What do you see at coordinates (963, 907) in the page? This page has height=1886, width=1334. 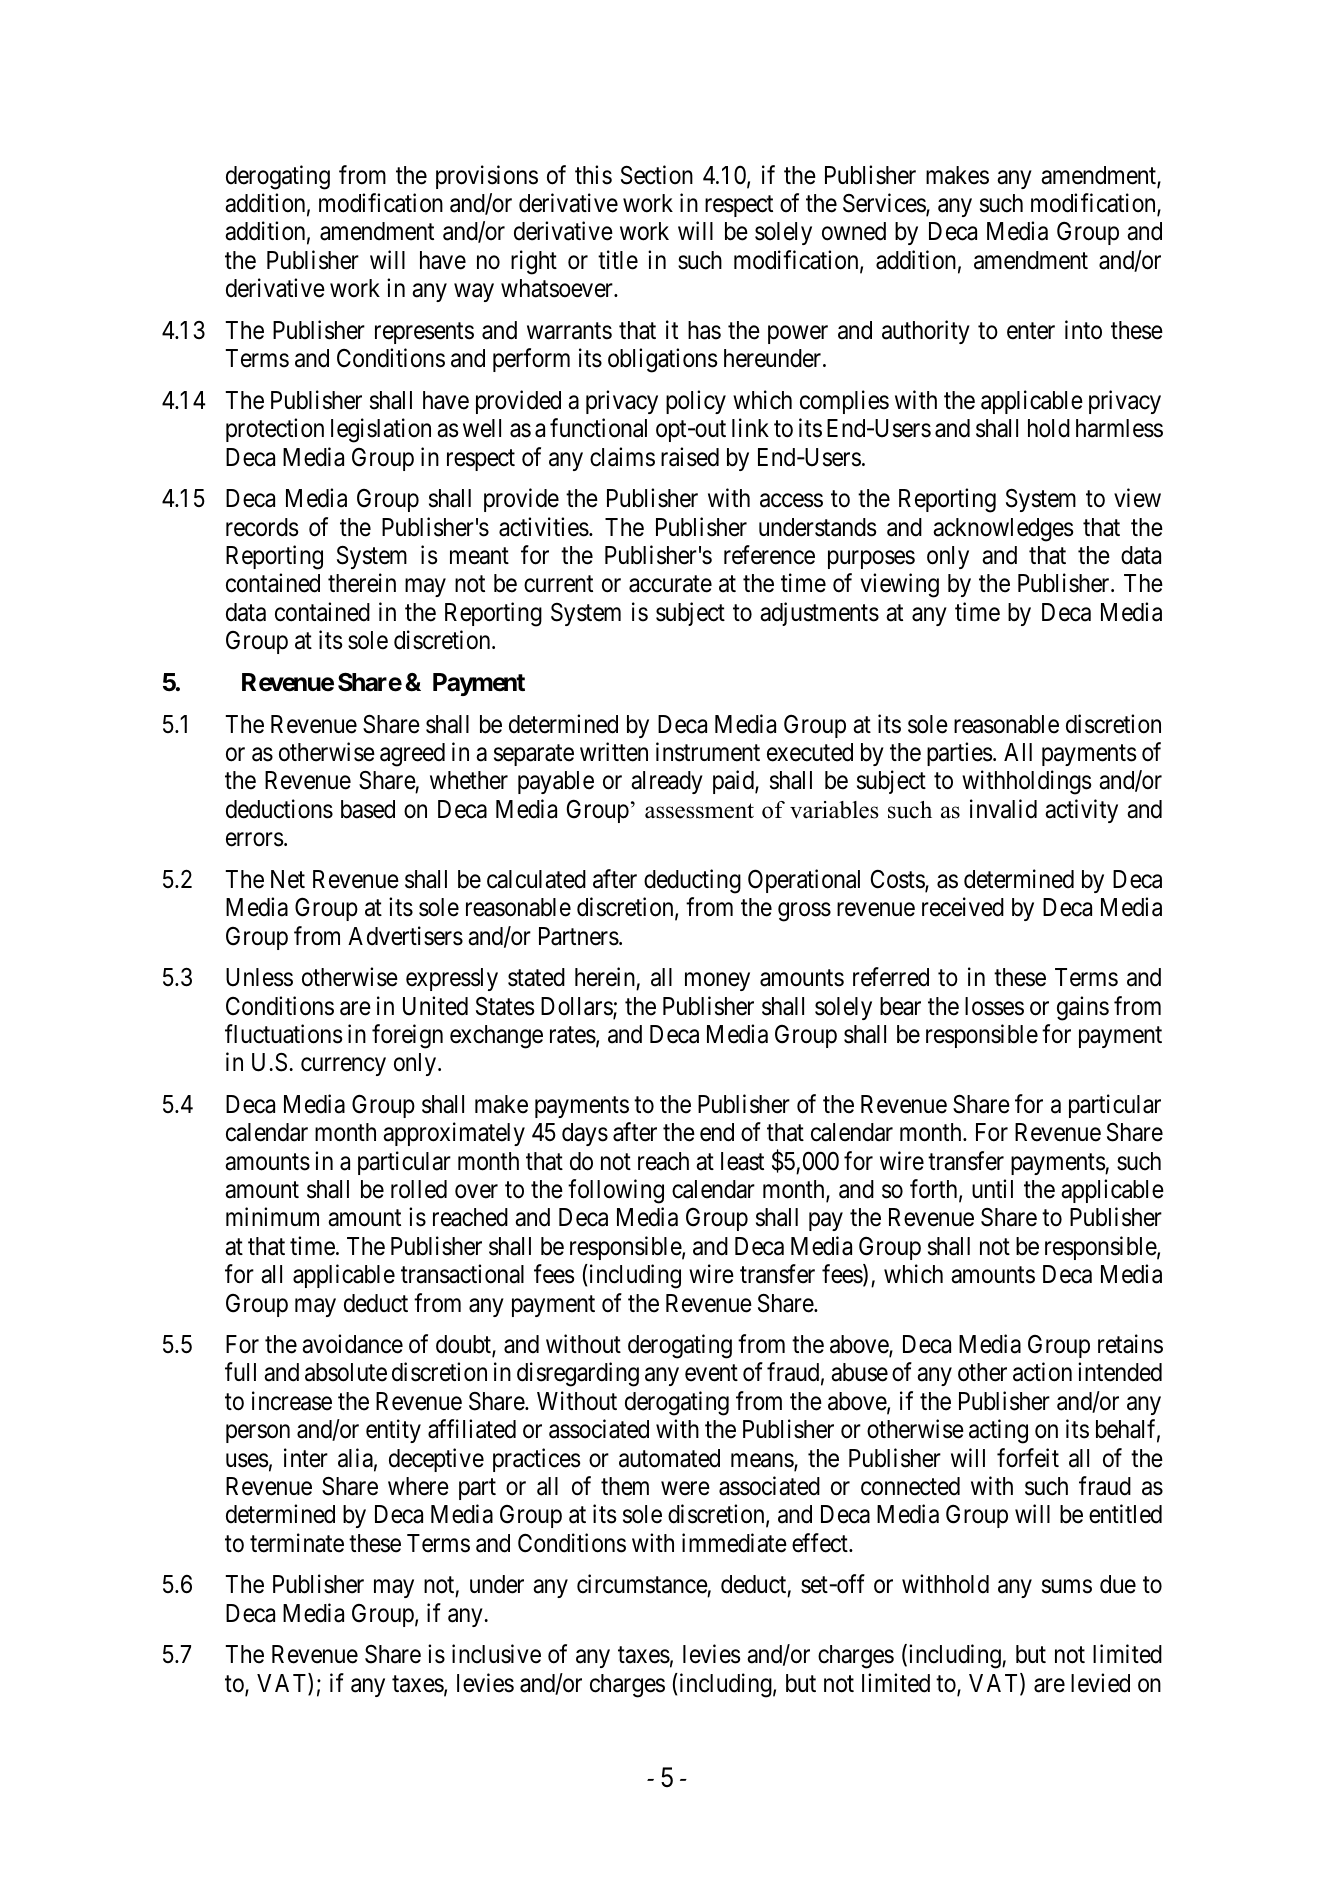 I see `received` at bounding box center [963, 907].
